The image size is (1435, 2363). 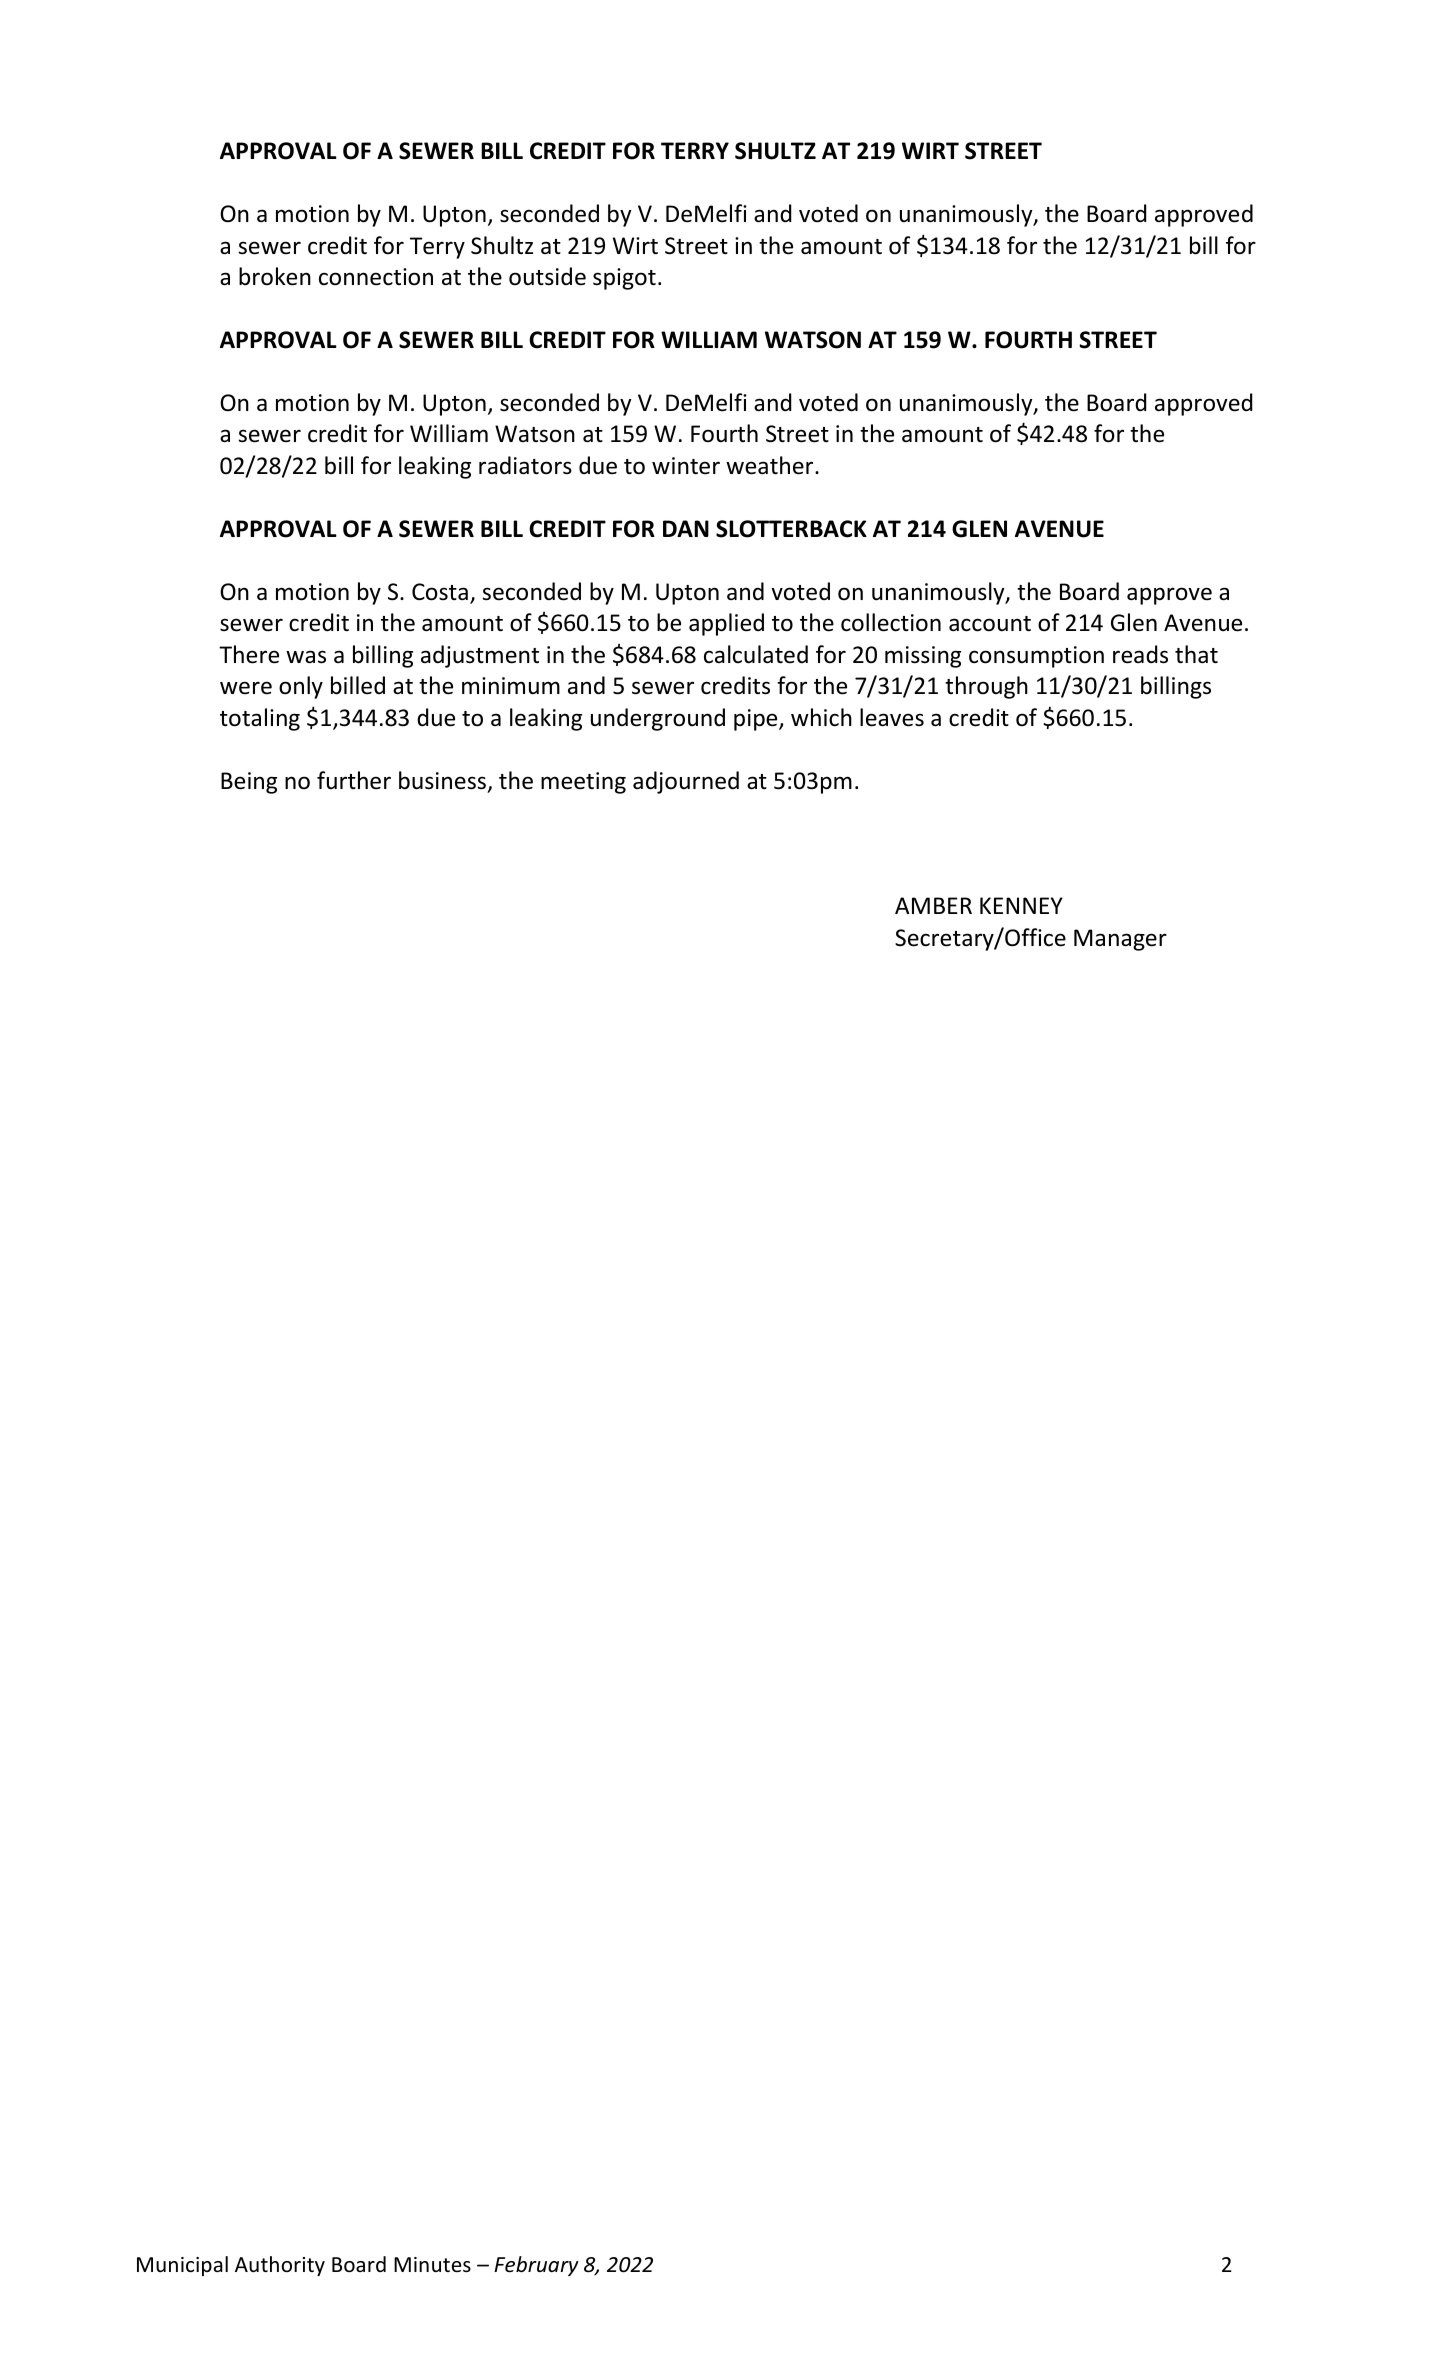 I want to click on AMBER, so click(x=933, y=905).
